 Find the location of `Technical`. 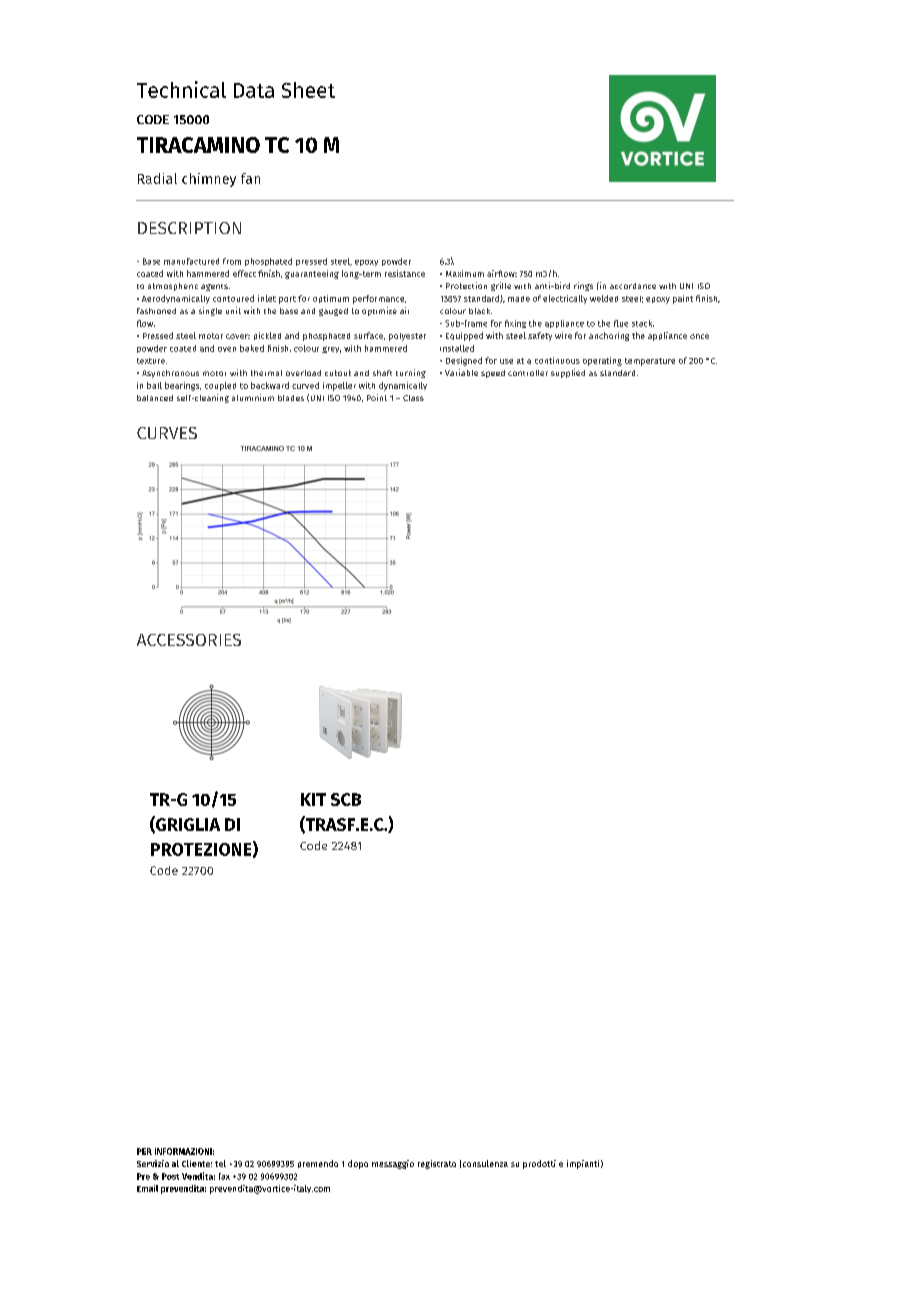

Technical is located at coordinates (181, 89).
